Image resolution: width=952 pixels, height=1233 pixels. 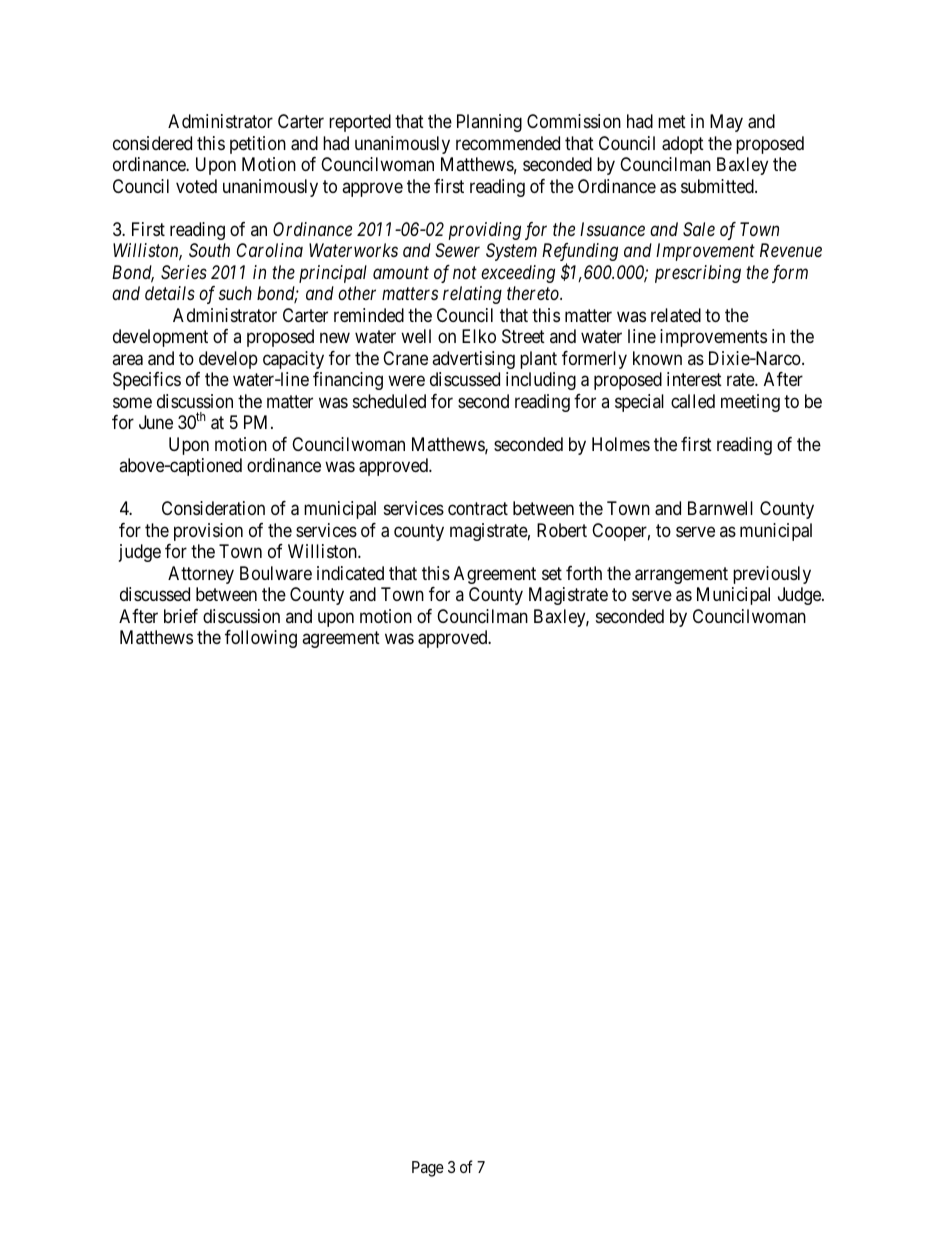 What do you see at coordinates (156, 422) in the image?
I see `June` at bounding box center [156, 422].
